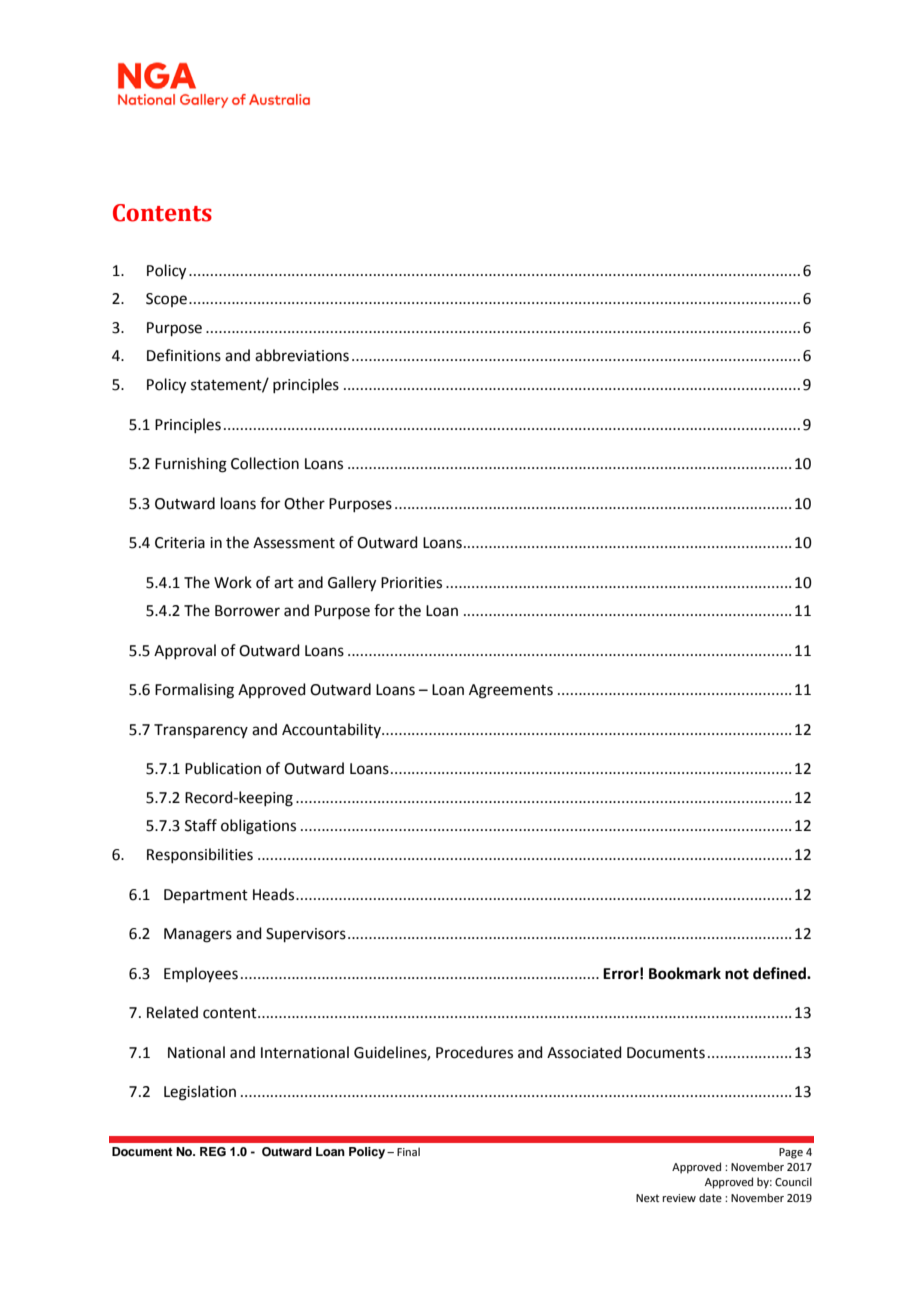  I want to click on not, so click(737, 974).
